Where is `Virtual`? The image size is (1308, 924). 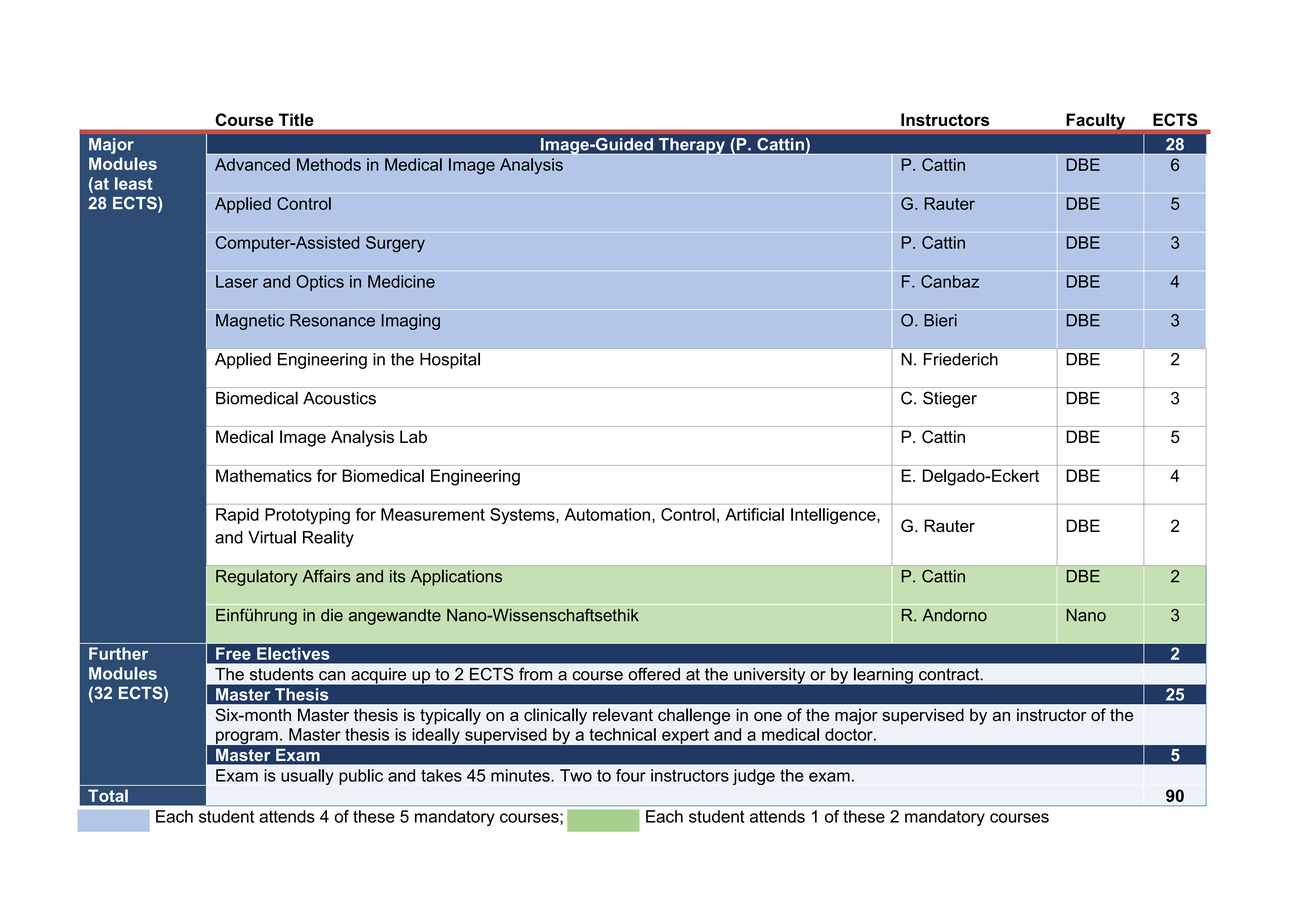
Virtual is located at coordinates (272, 537).
